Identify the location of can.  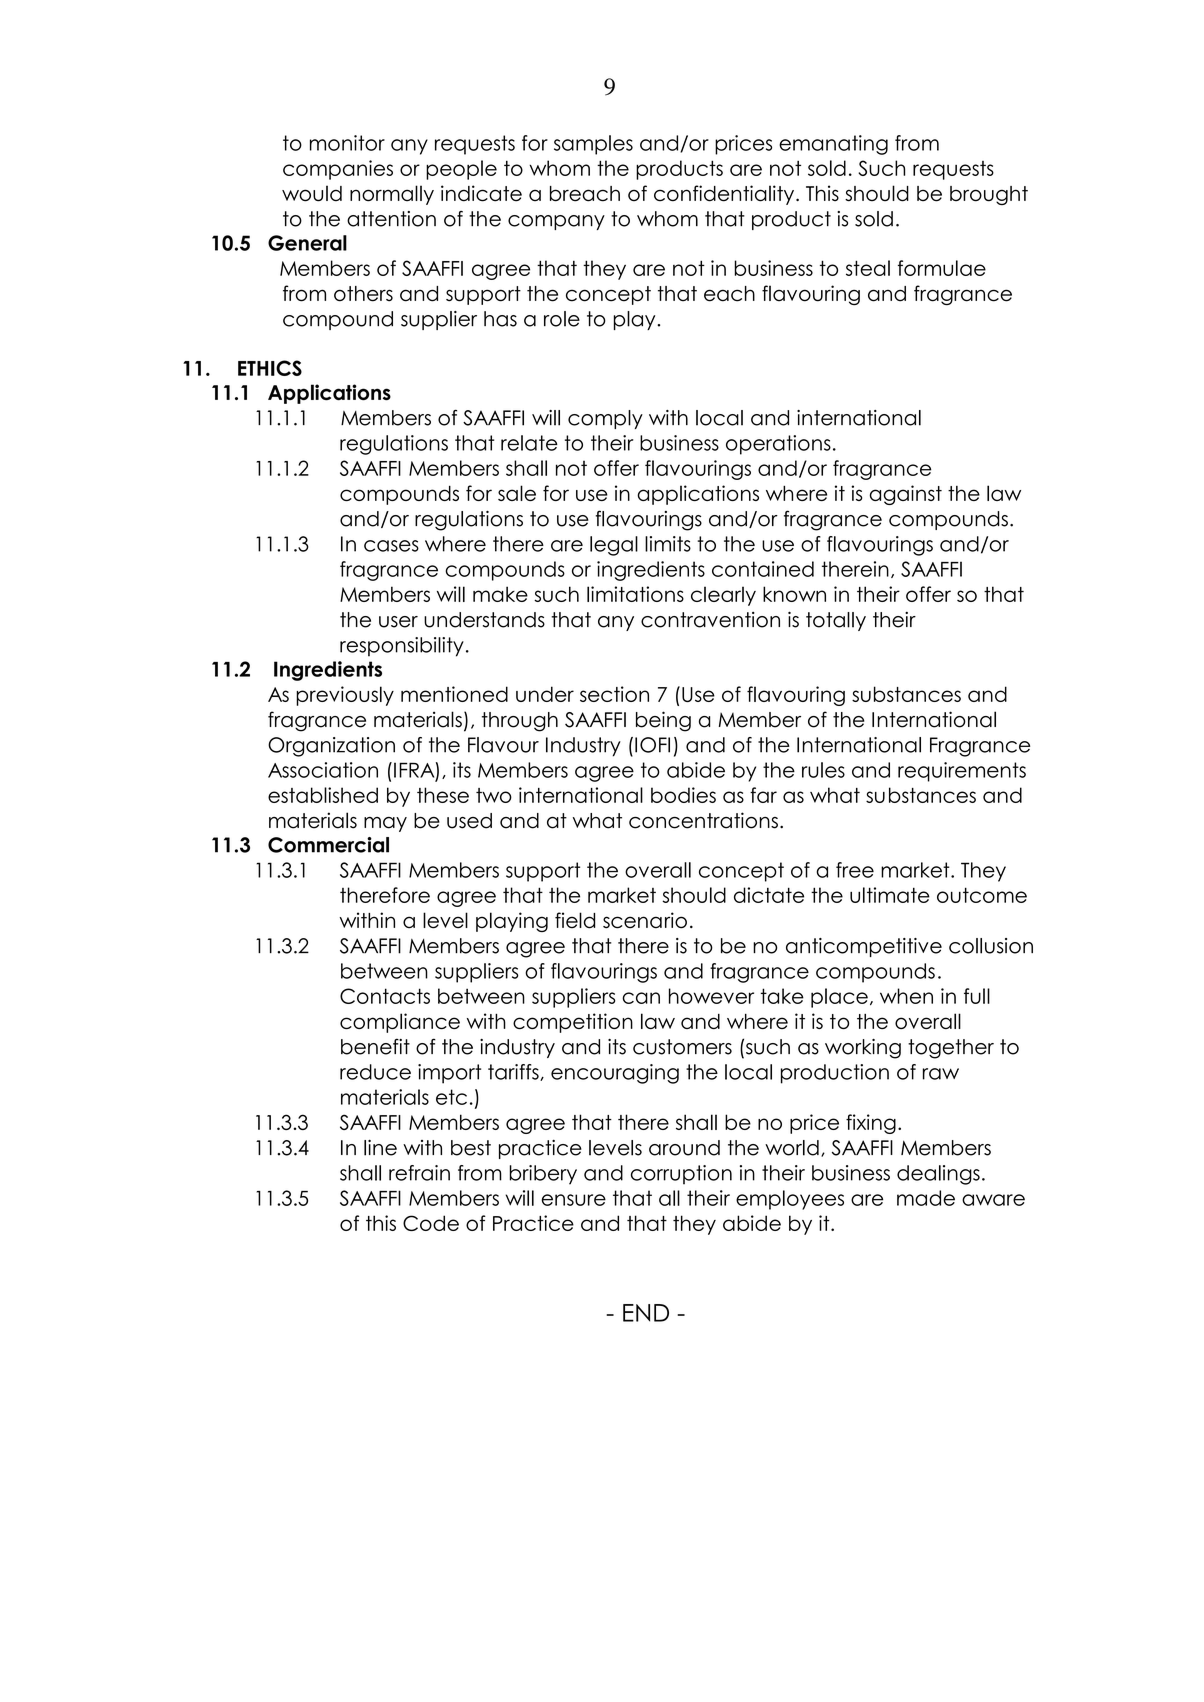
(641, 998).
